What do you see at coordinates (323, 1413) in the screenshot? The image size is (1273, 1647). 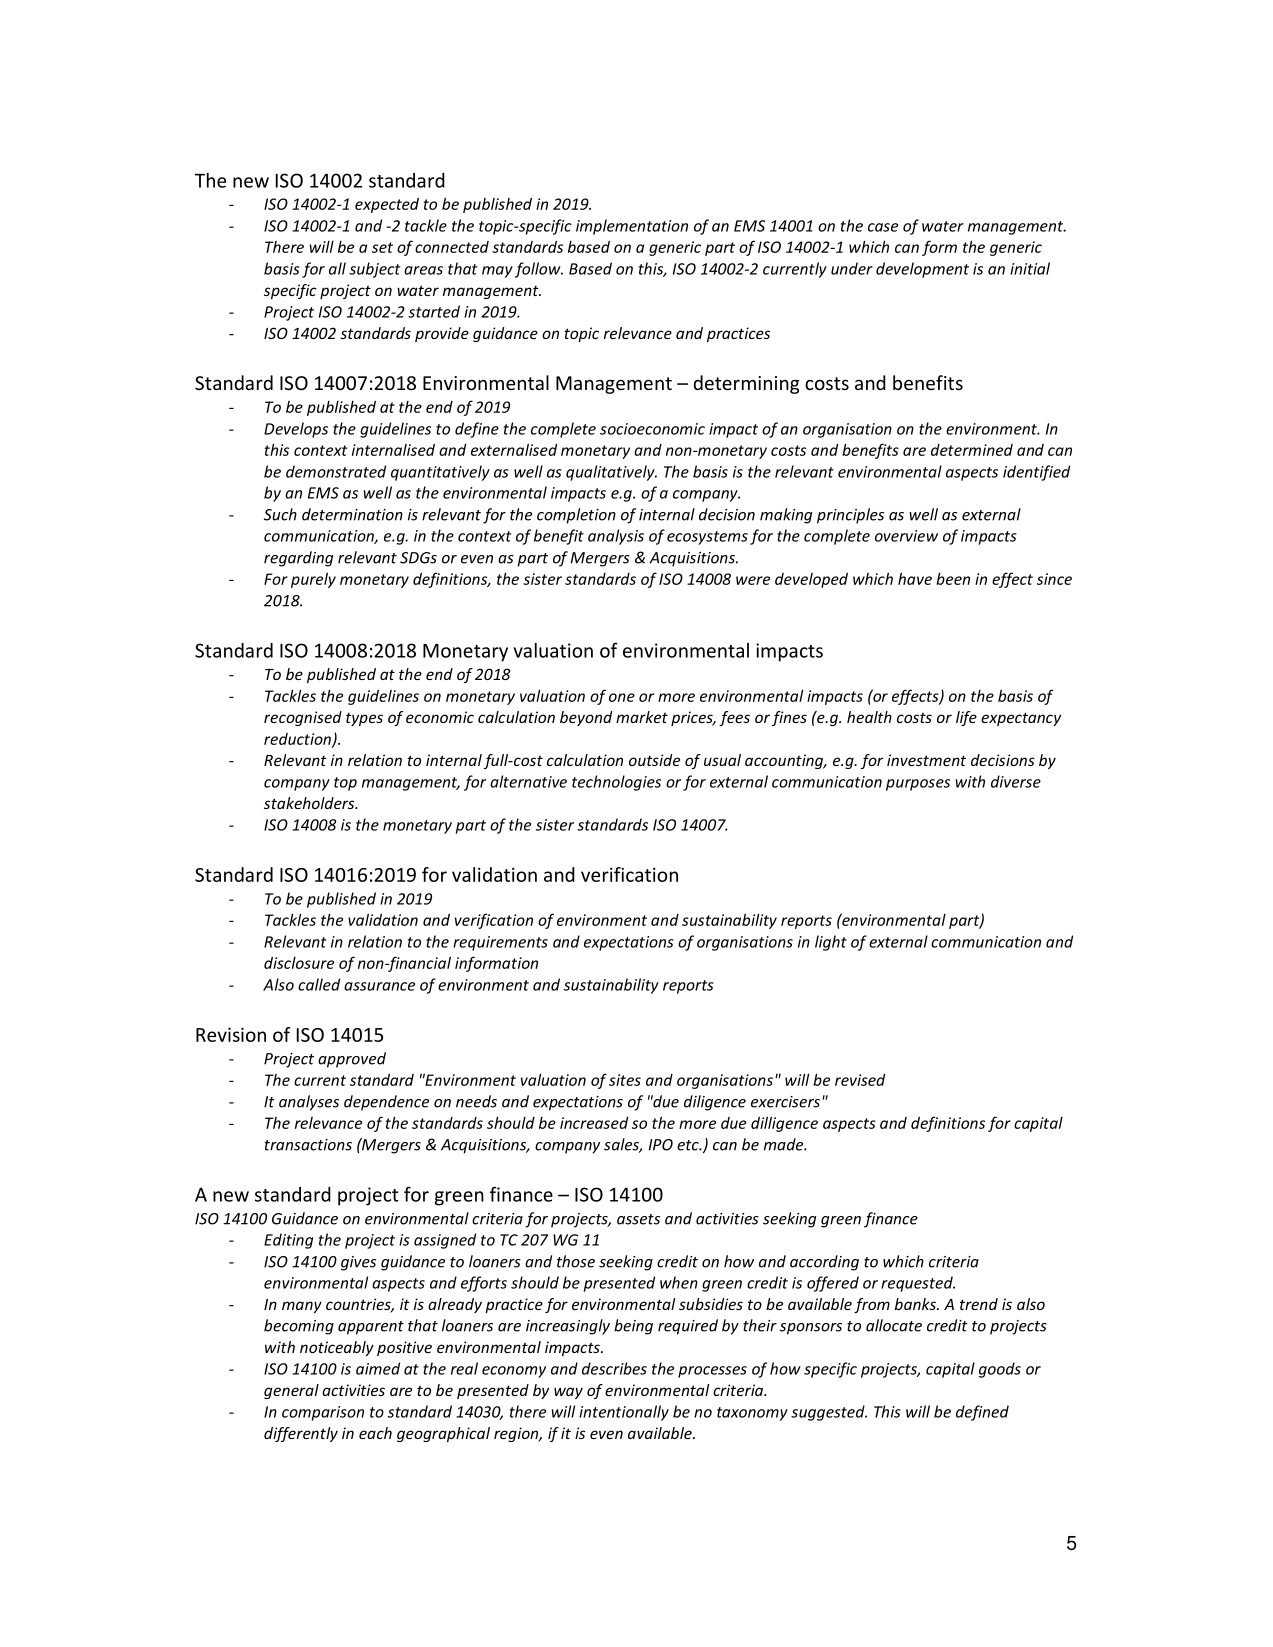 I see `comparison` at bounding box center [323, 1413].
